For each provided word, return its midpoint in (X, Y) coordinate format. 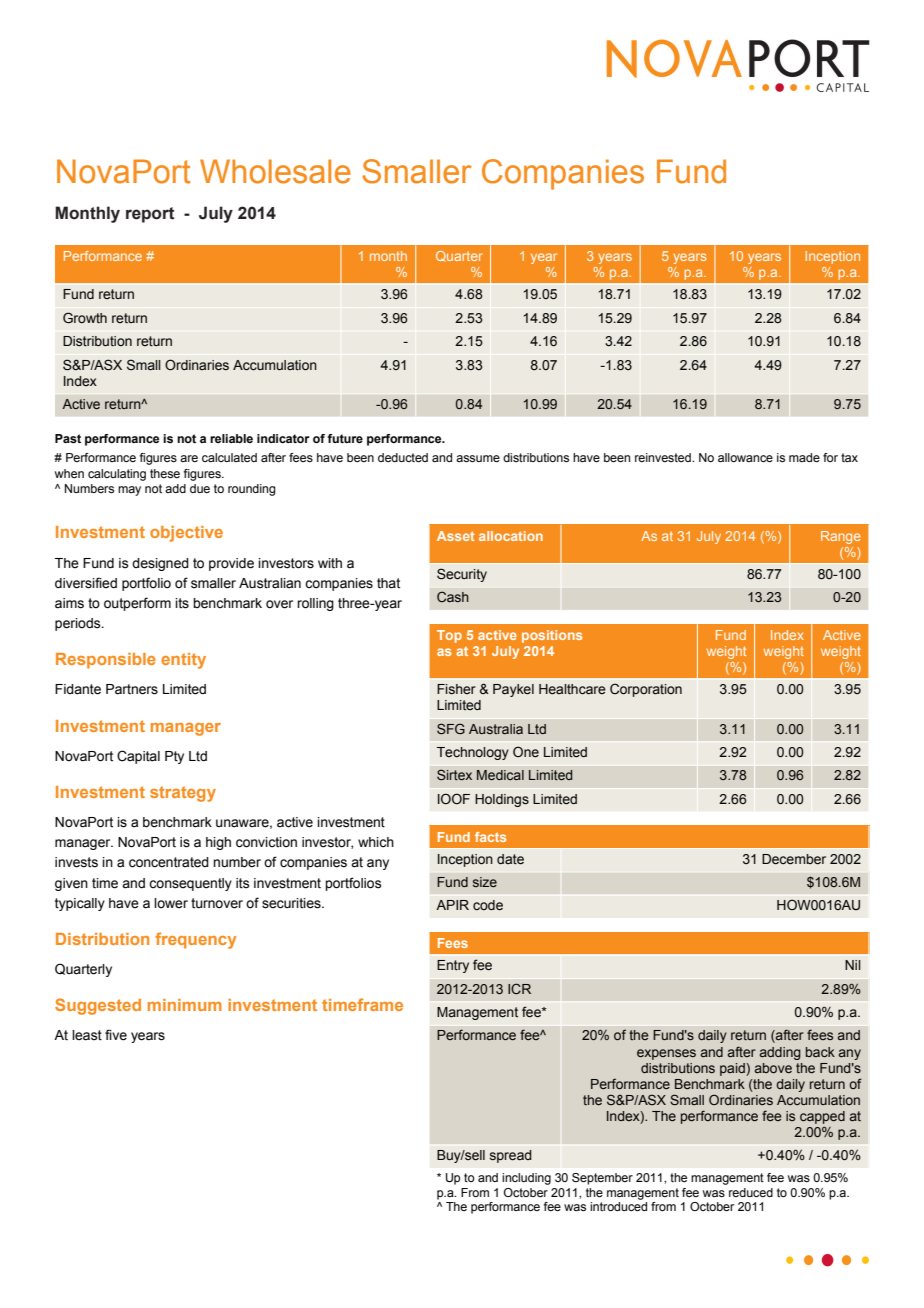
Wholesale (275, 171)
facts (491, 837)
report (150, 215)
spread (511, 1156)
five (116, 1035)
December (794, 859)
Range (841, 537)
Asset (456, 536)
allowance (745, 457)
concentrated (169, 862)
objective (186, 534)
